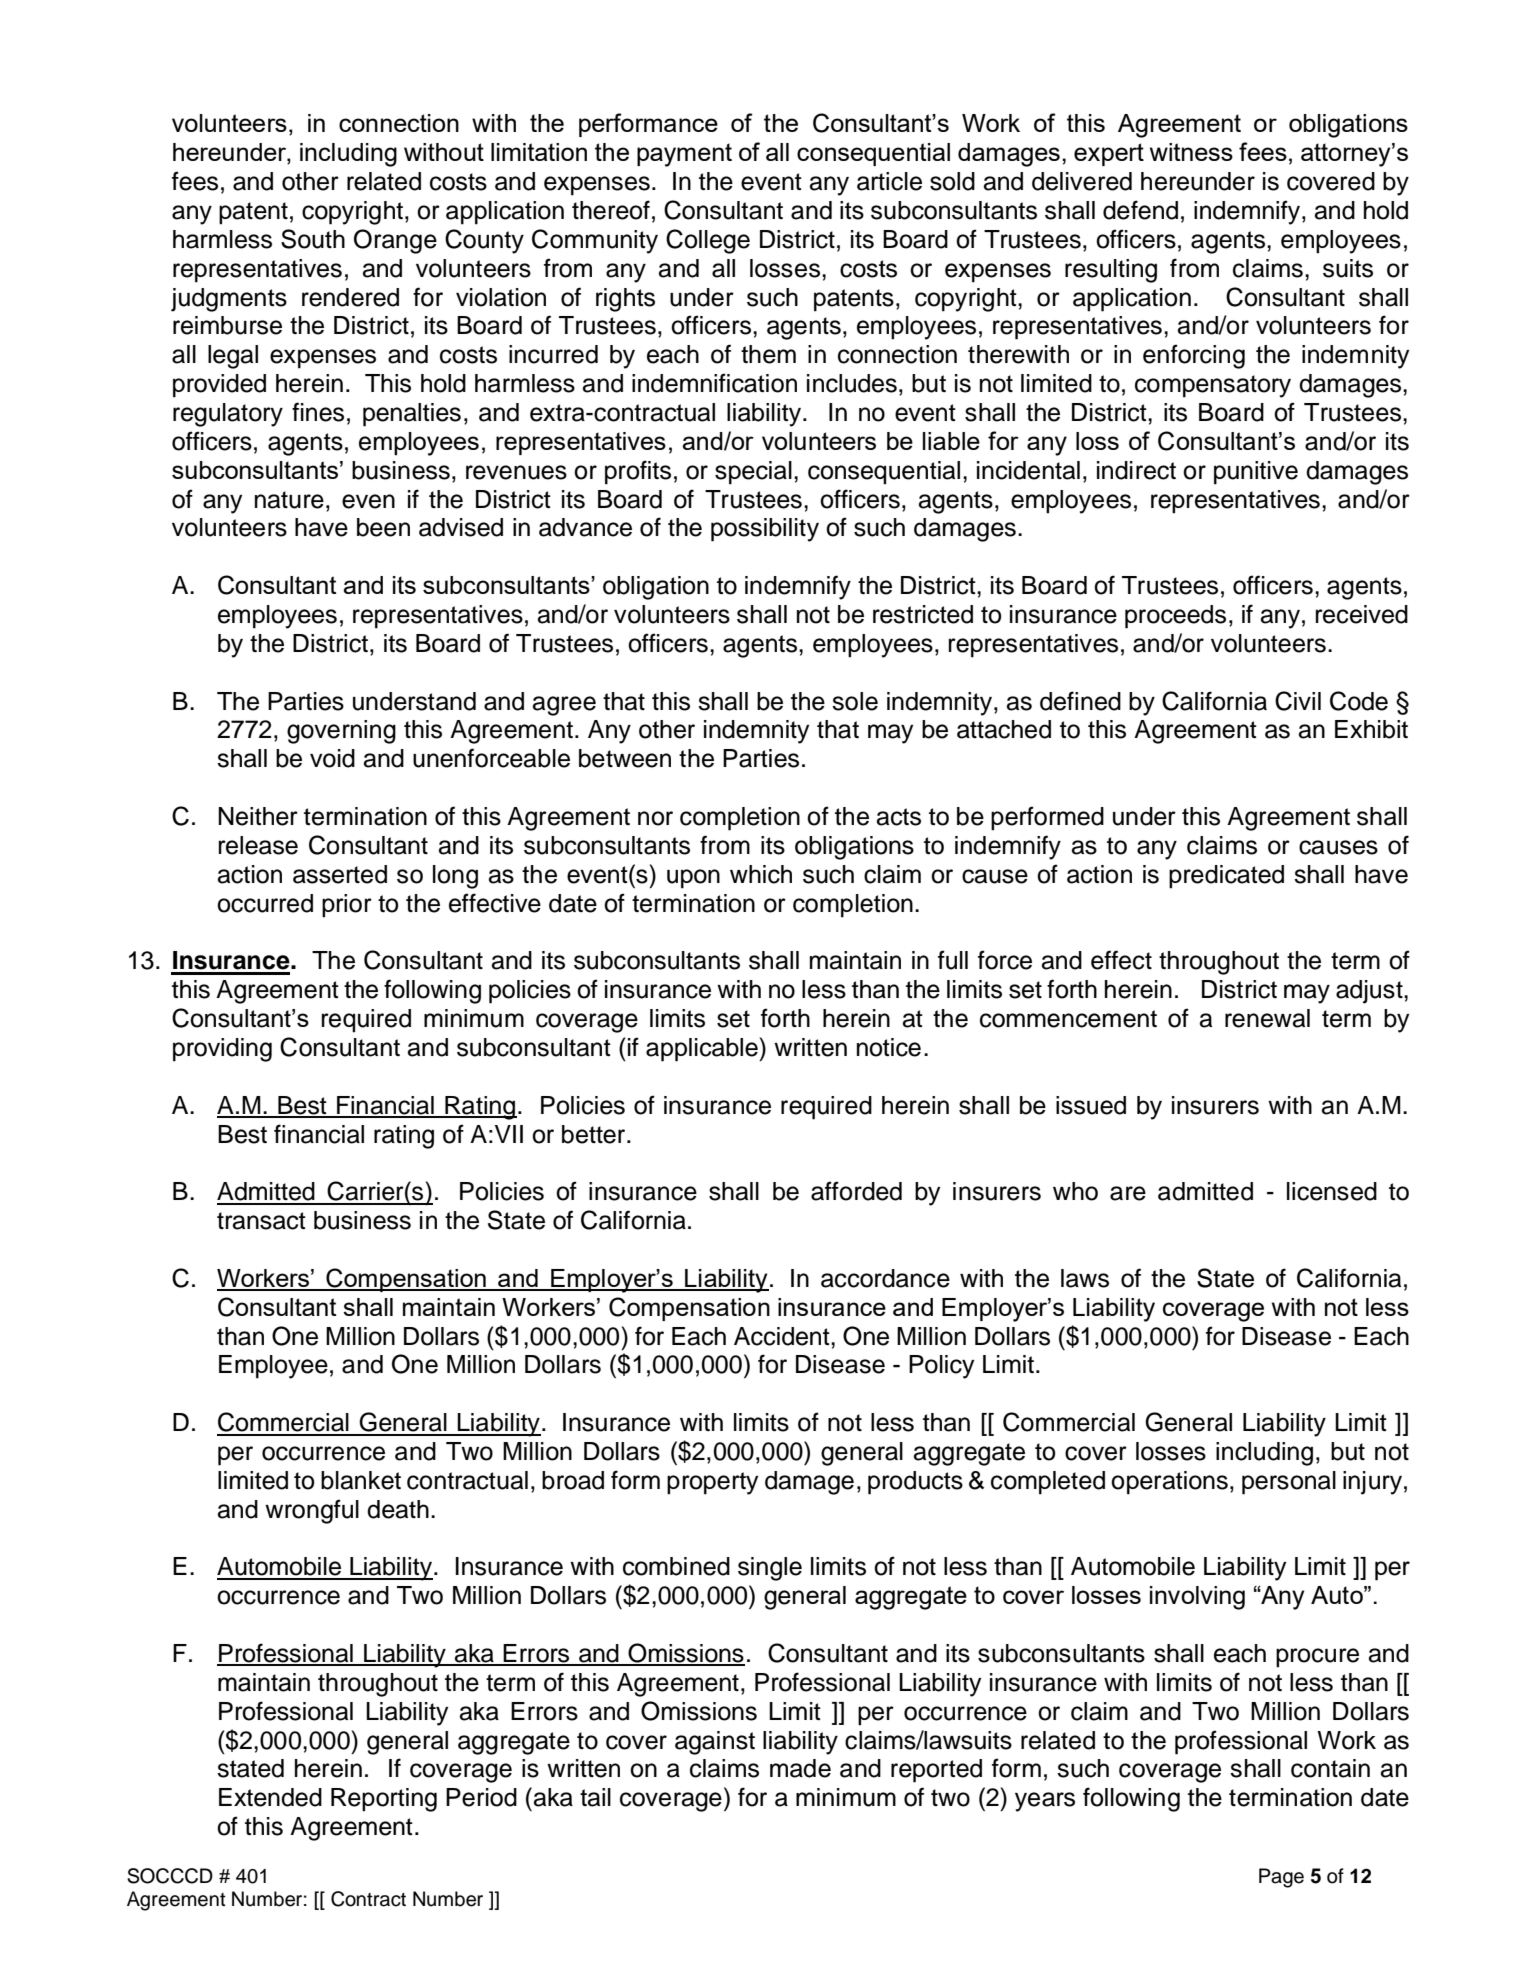 The height and width of the screenshot is (1987, 1536). Describe the element at coordinates (889, 181) in the screenshot. I see `article` at that location.
